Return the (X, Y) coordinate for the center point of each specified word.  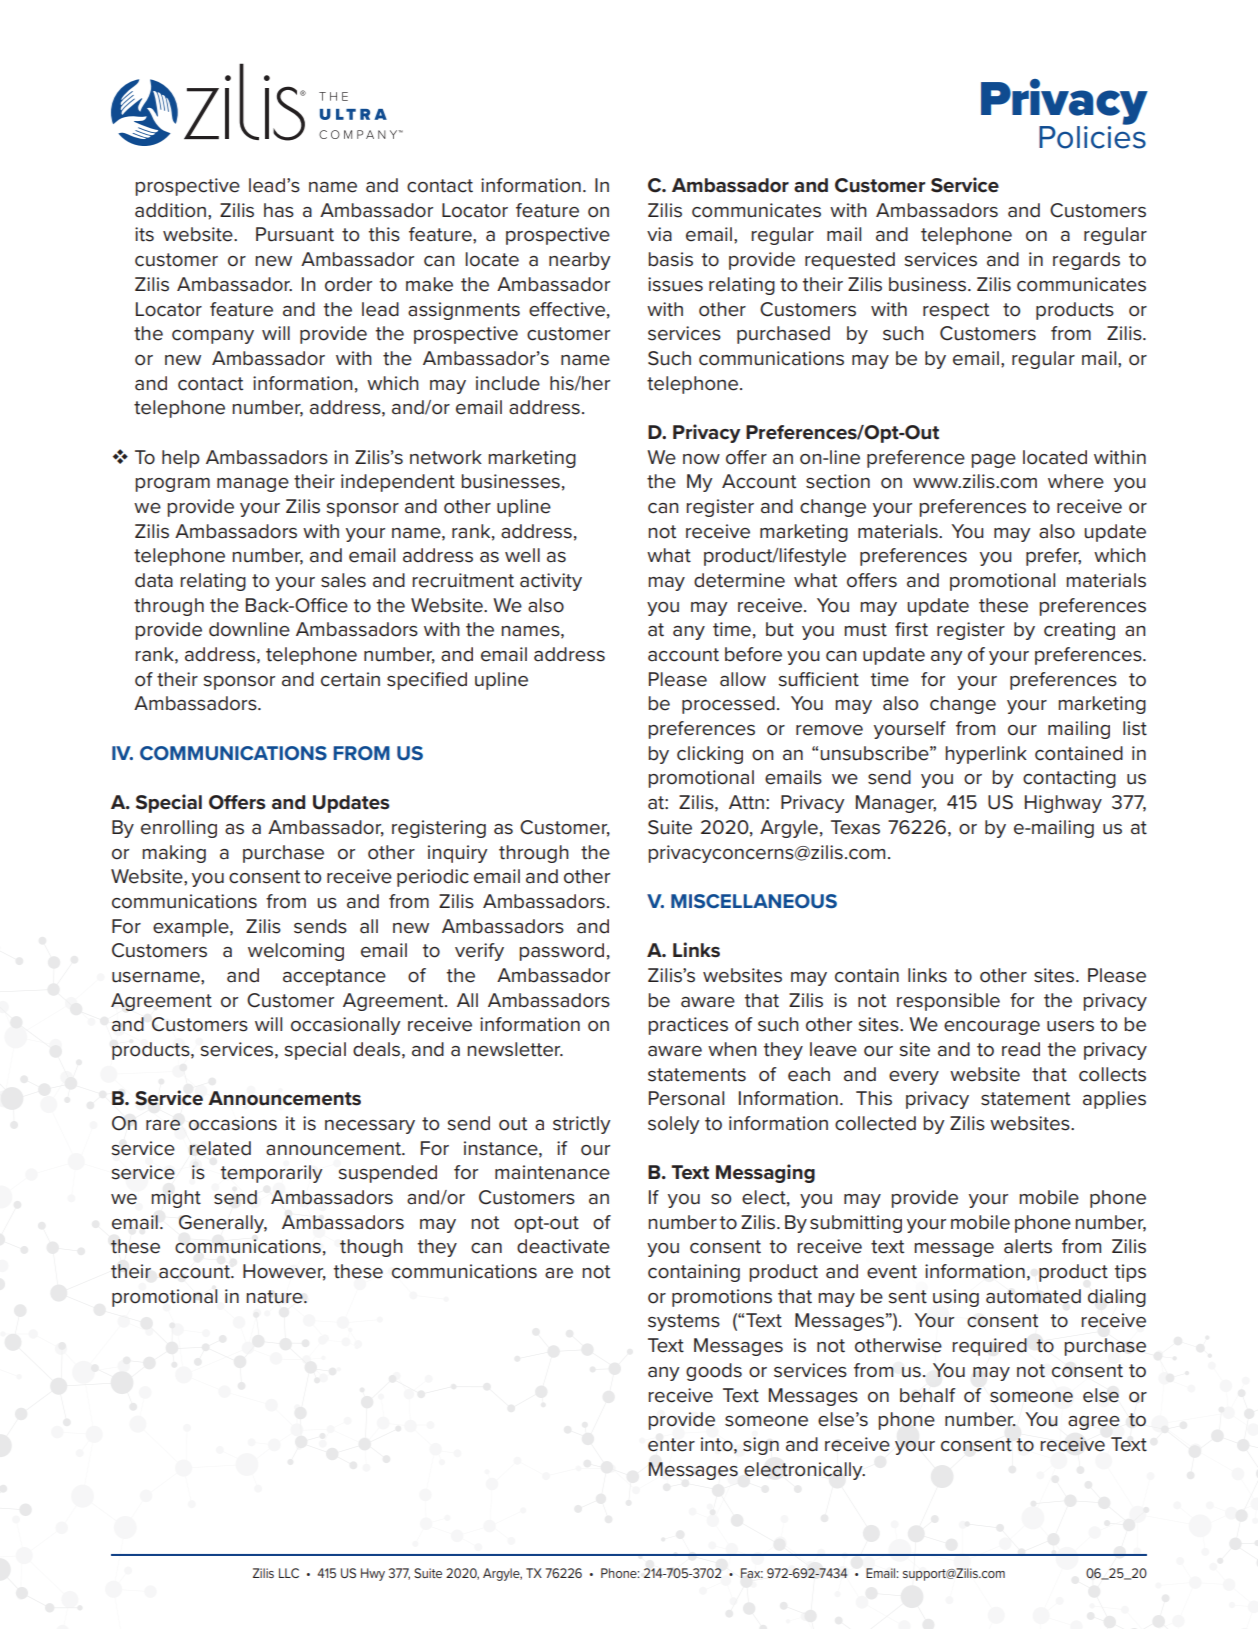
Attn (746, 802)
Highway (1063, 804)
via (659, 234)
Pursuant (295, 234)
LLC (289, 1573)
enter (671, 1445)
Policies (1092, 136)
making (174, 854)
